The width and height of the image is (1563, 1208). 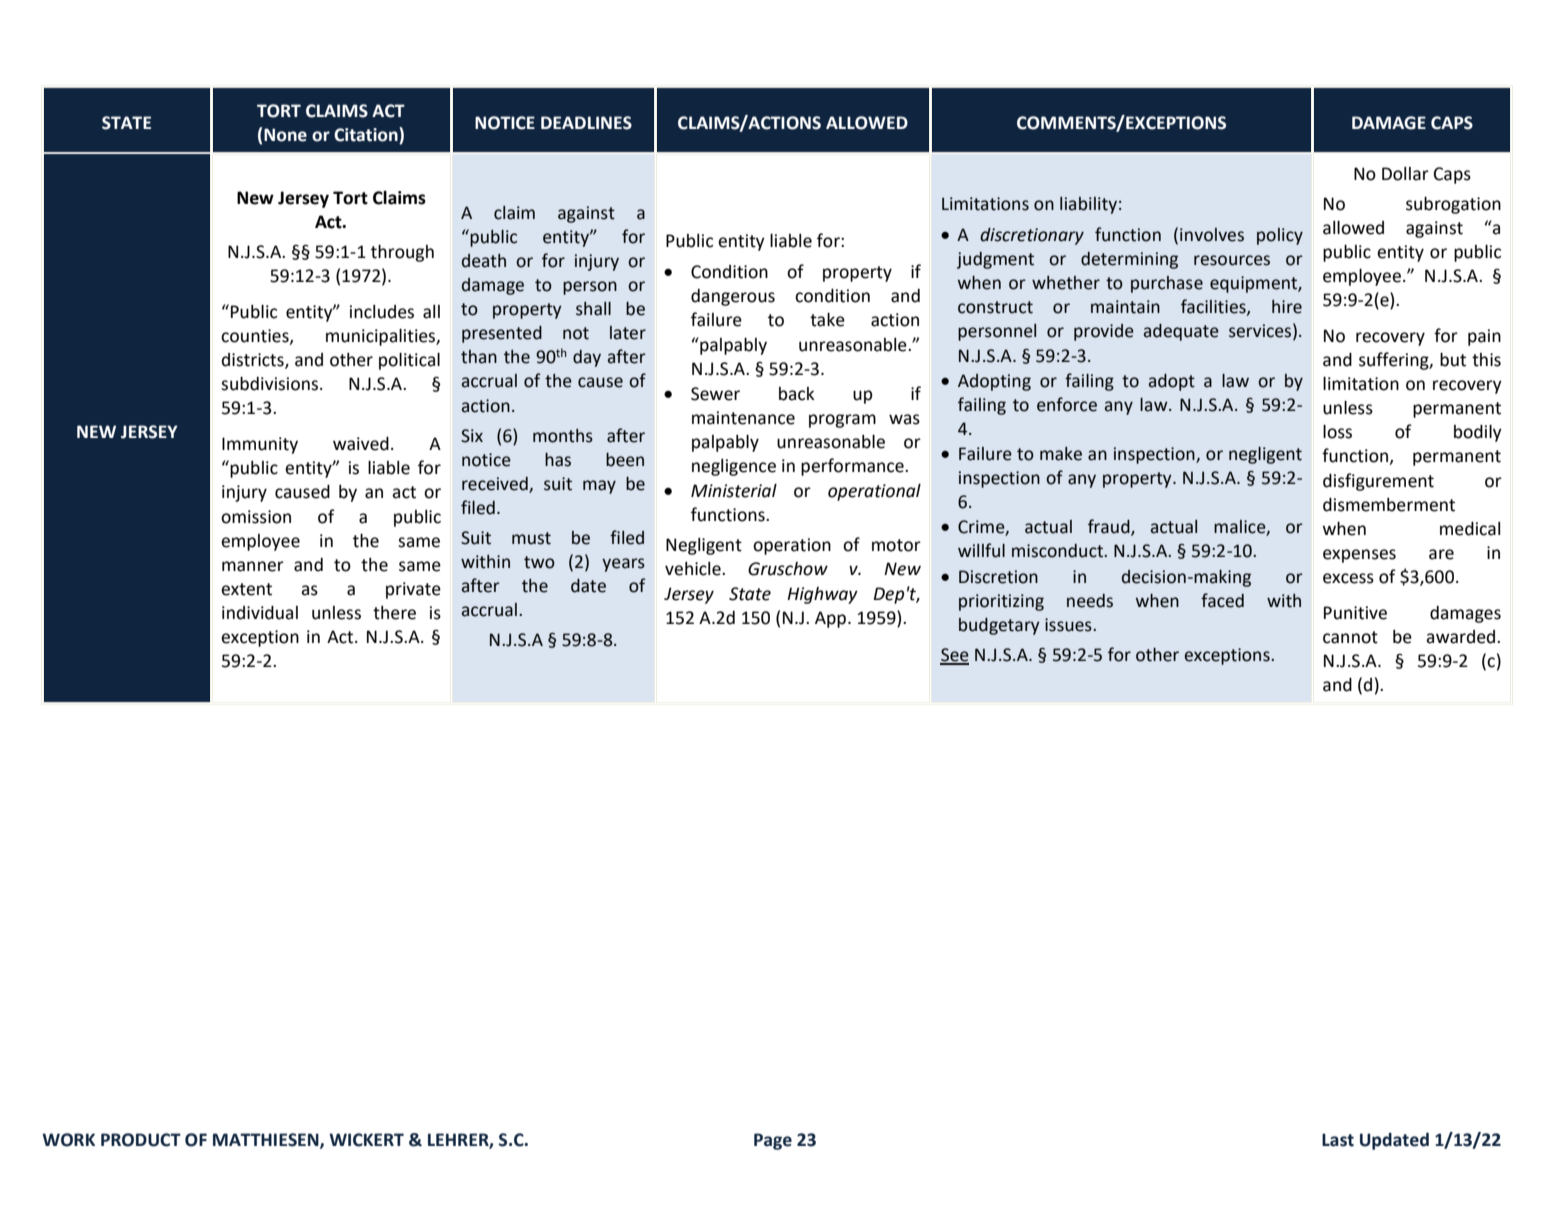 What do you see at coordinates (394, 613) in the image?
I see `there` at bounding box center [394, 613].
